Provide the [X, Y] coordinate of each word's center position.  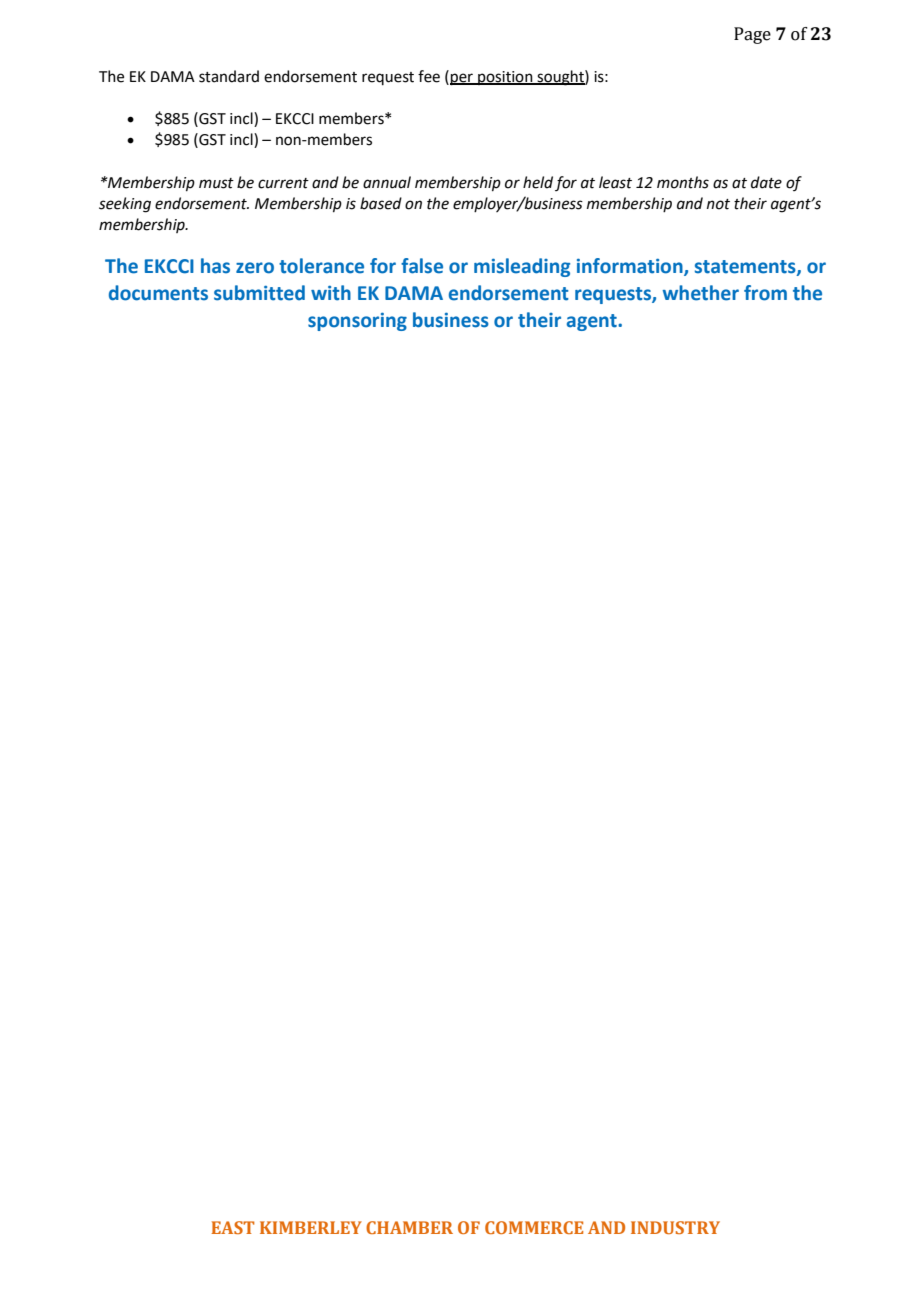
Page [752, 35]
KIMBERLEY [311, 1227]
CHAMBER [409, 1227]
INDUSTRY [675, 1227]
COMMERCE [534, 1227]
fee [429, 76]
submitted [259, 293]
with [331, 293]
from [765, 293]
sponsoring [357, 321]
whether [701, 293]
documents [158, 293]
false [422, 266]
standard [229, 76]
